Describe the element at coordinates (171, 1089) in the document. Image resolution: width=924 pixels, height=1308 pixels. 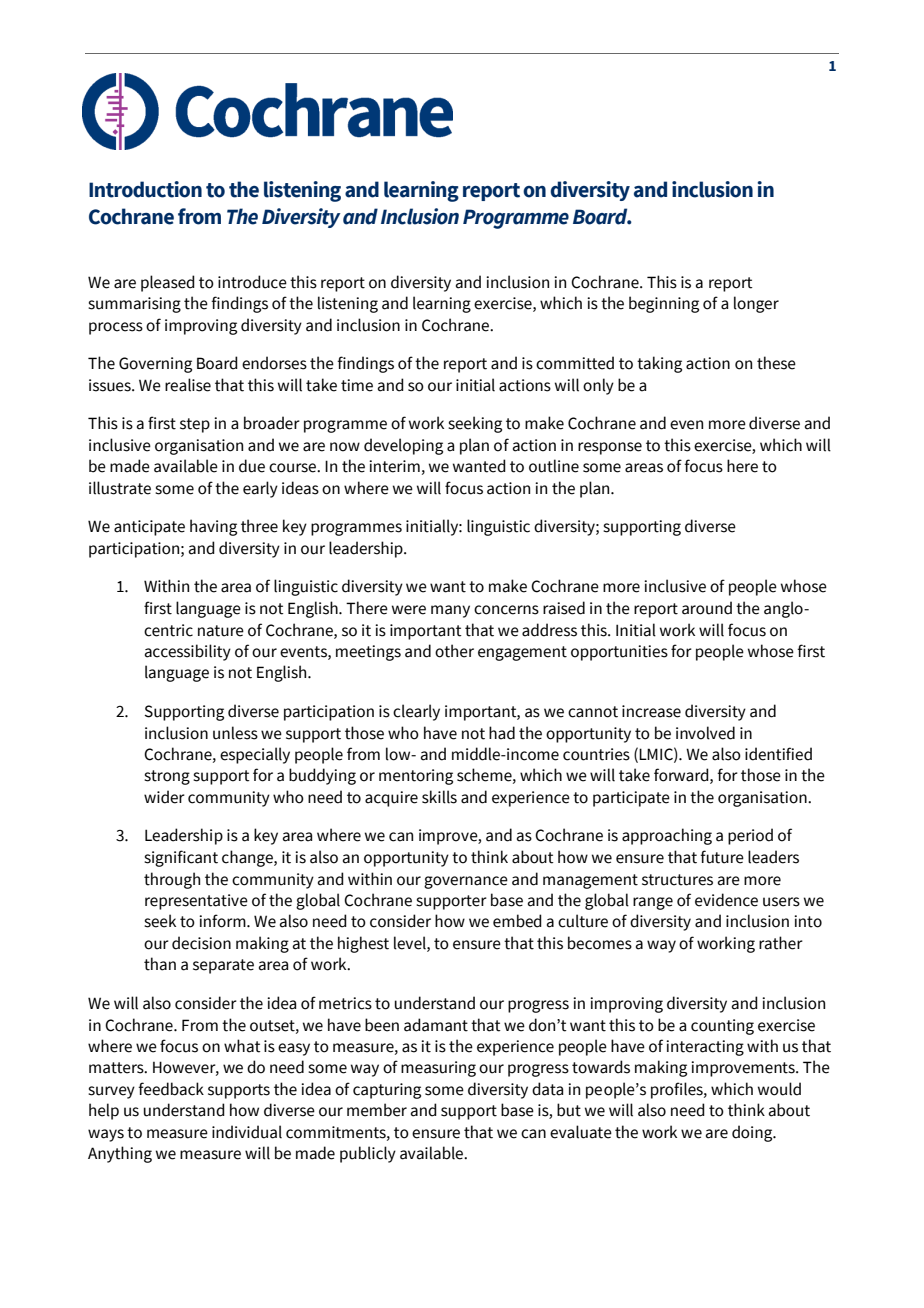
I see `feedback` at that location.
